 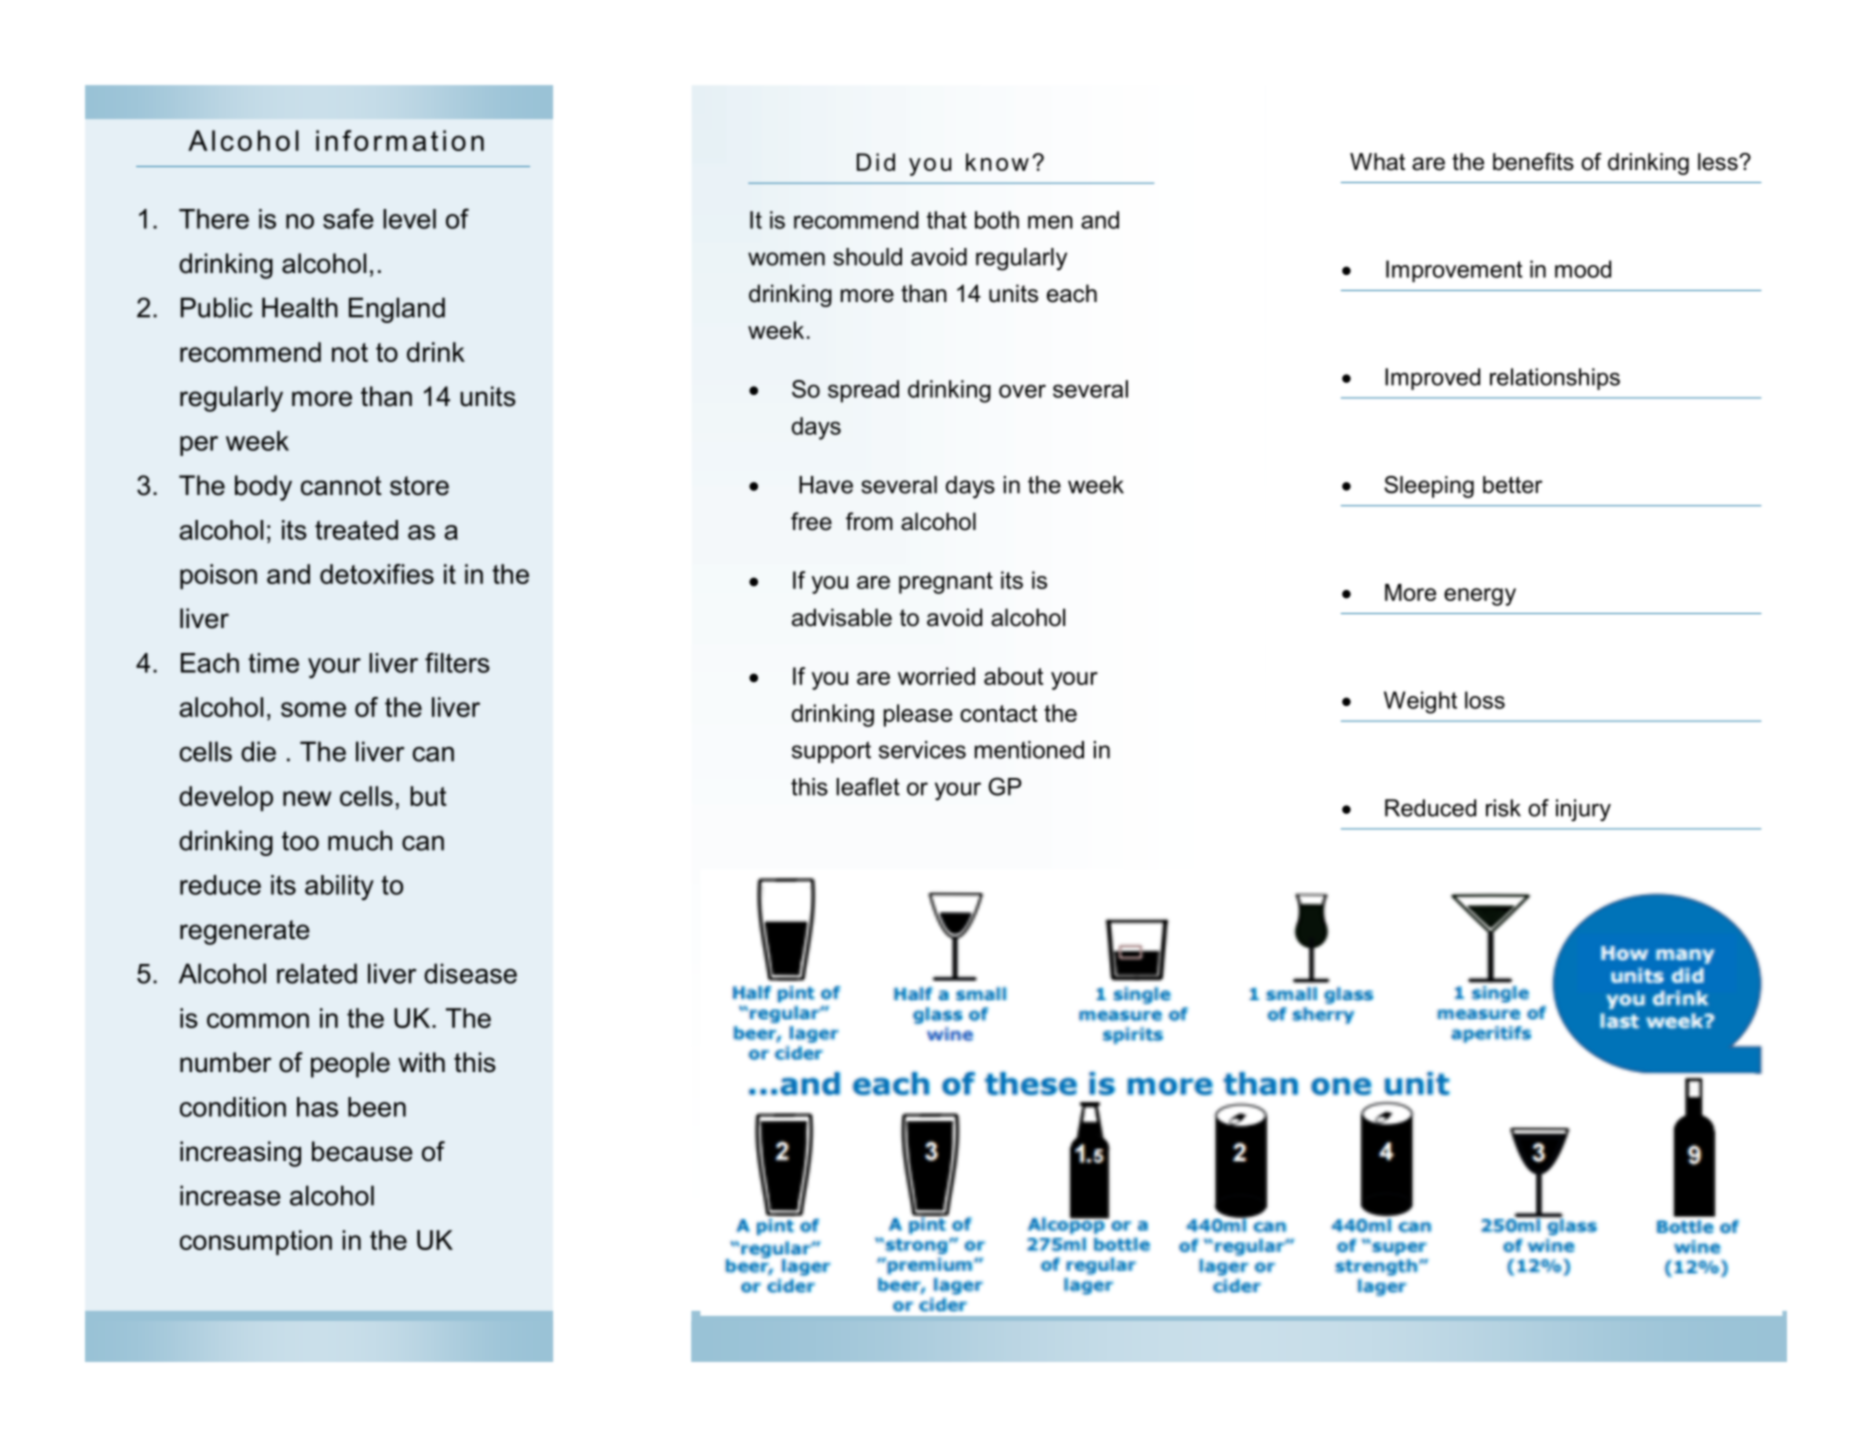 I want to click on loss, so click(x=1485, y=700).
